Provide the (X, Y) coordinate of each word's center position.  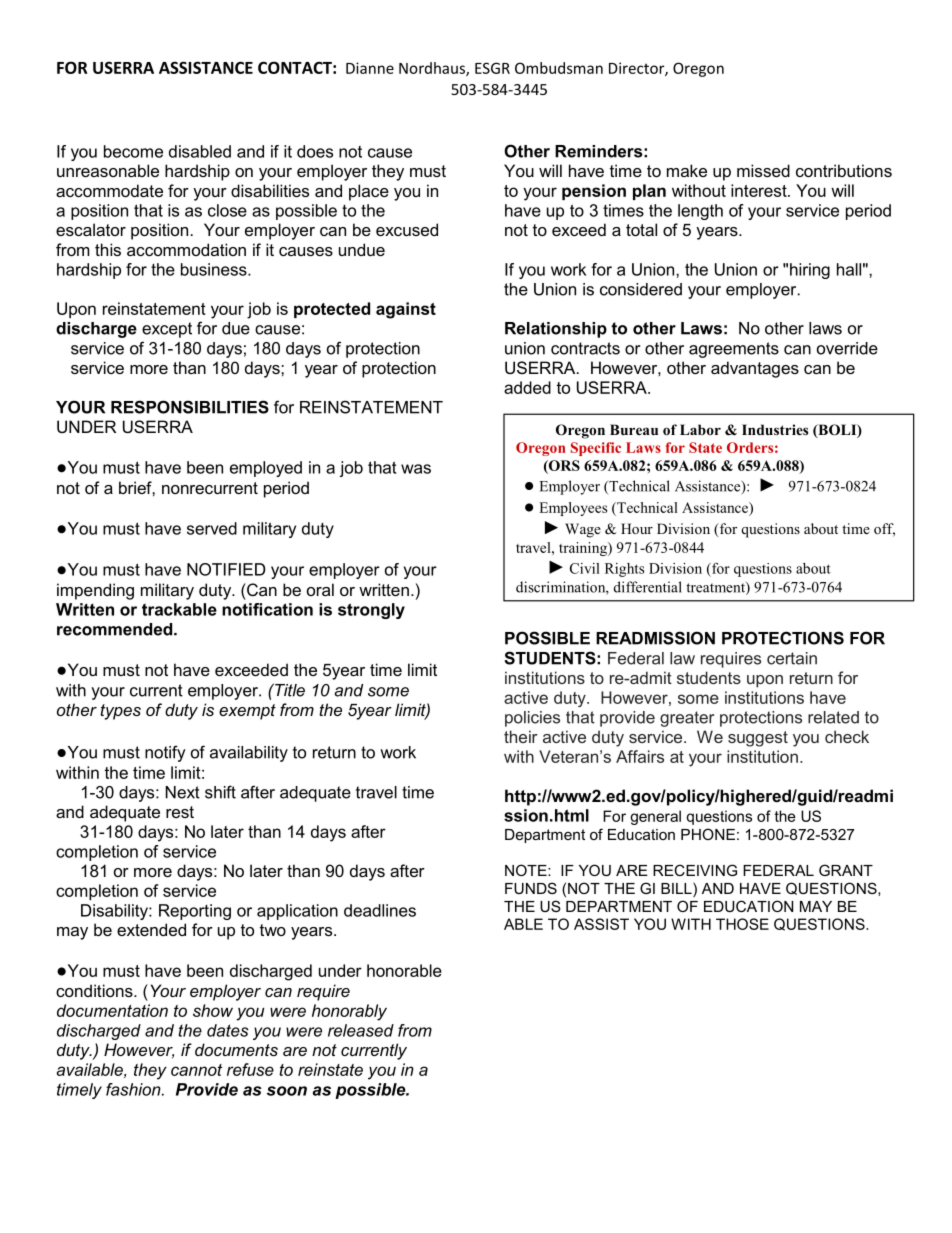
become (133, 151)
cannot (196, 1070)
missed (763, 170)
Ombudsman (559, 68)
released (361, 1030)
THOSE (742, 924)
